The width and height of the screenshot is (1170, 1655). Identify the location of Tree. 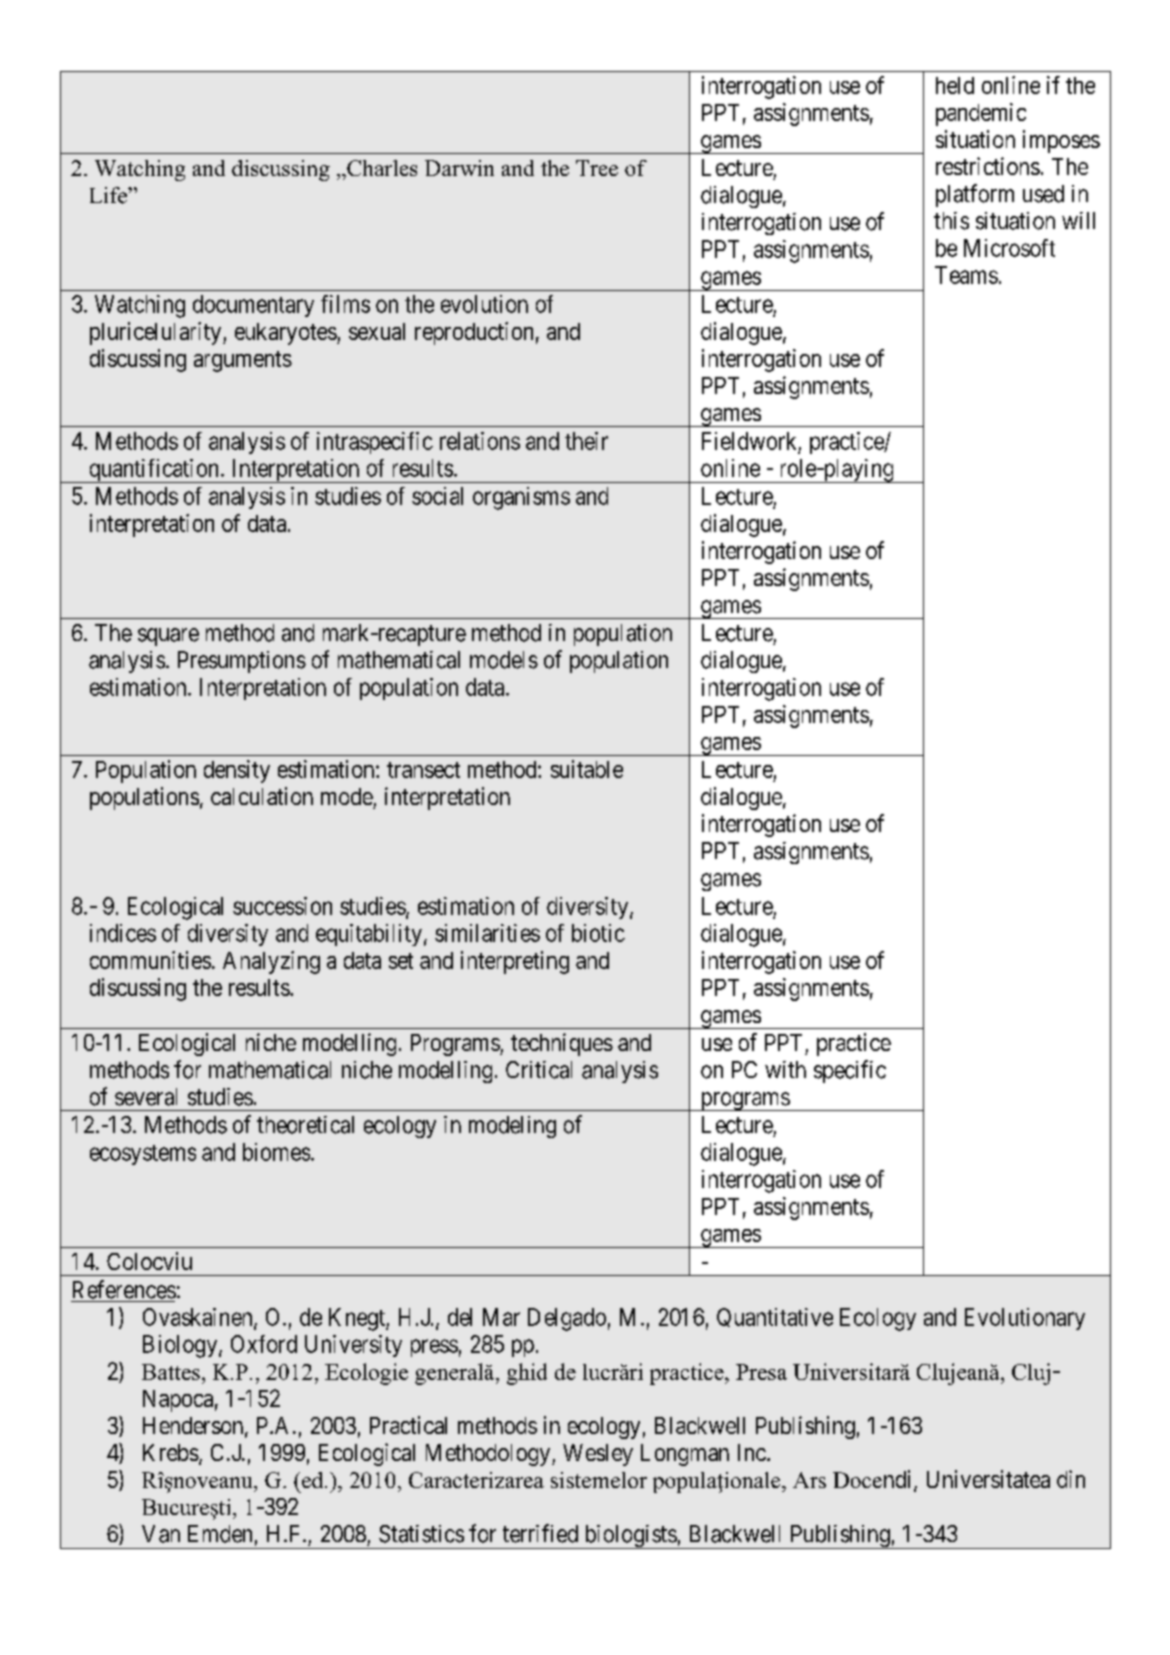
(597, 168).
